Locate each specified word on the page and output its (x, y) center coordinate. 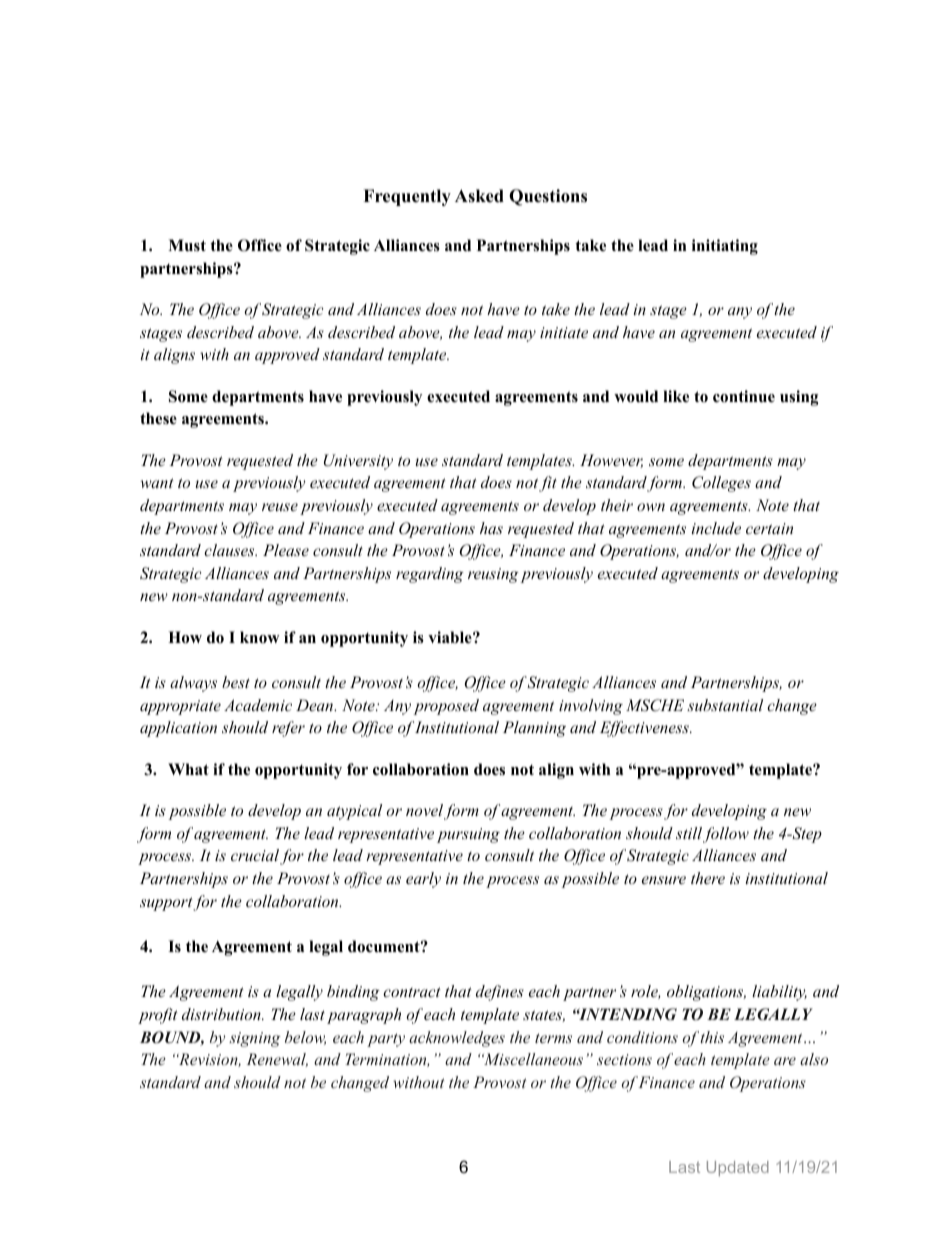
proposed (446, 707)
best (236, 682)
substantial (725, 705)
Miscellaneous (532, 1059)
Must (187, 245)
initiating (725, 247)
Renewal (277, 1060)
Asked (479, 196)
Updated (738, 1168)
